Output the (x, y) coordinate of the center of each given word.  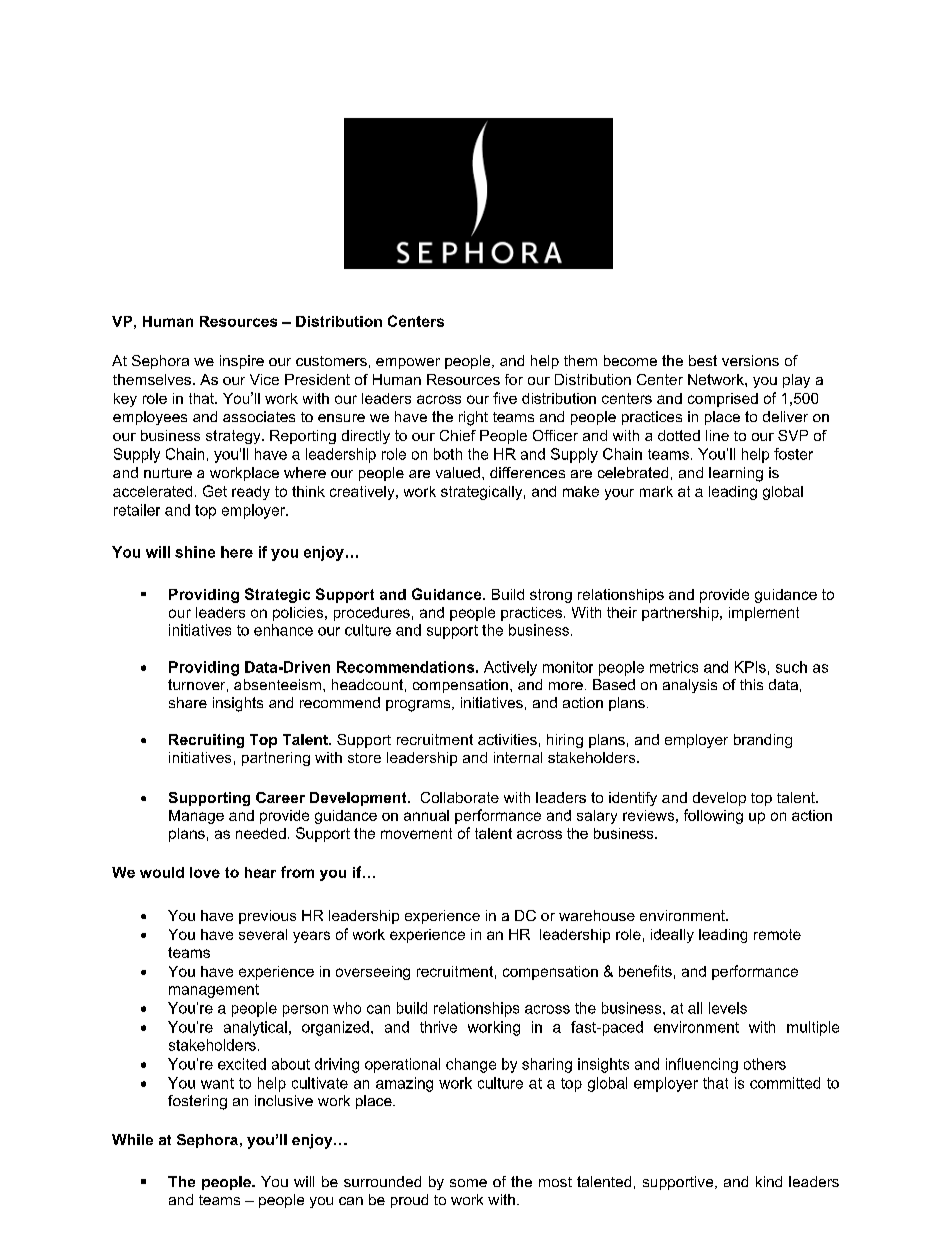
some (468, 1183)
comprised (723, 400)
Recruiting (206, 741)
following (713, 816)
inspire (242, 362)
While (132, 1139)
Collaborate (460, 797)
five (505, 398)
